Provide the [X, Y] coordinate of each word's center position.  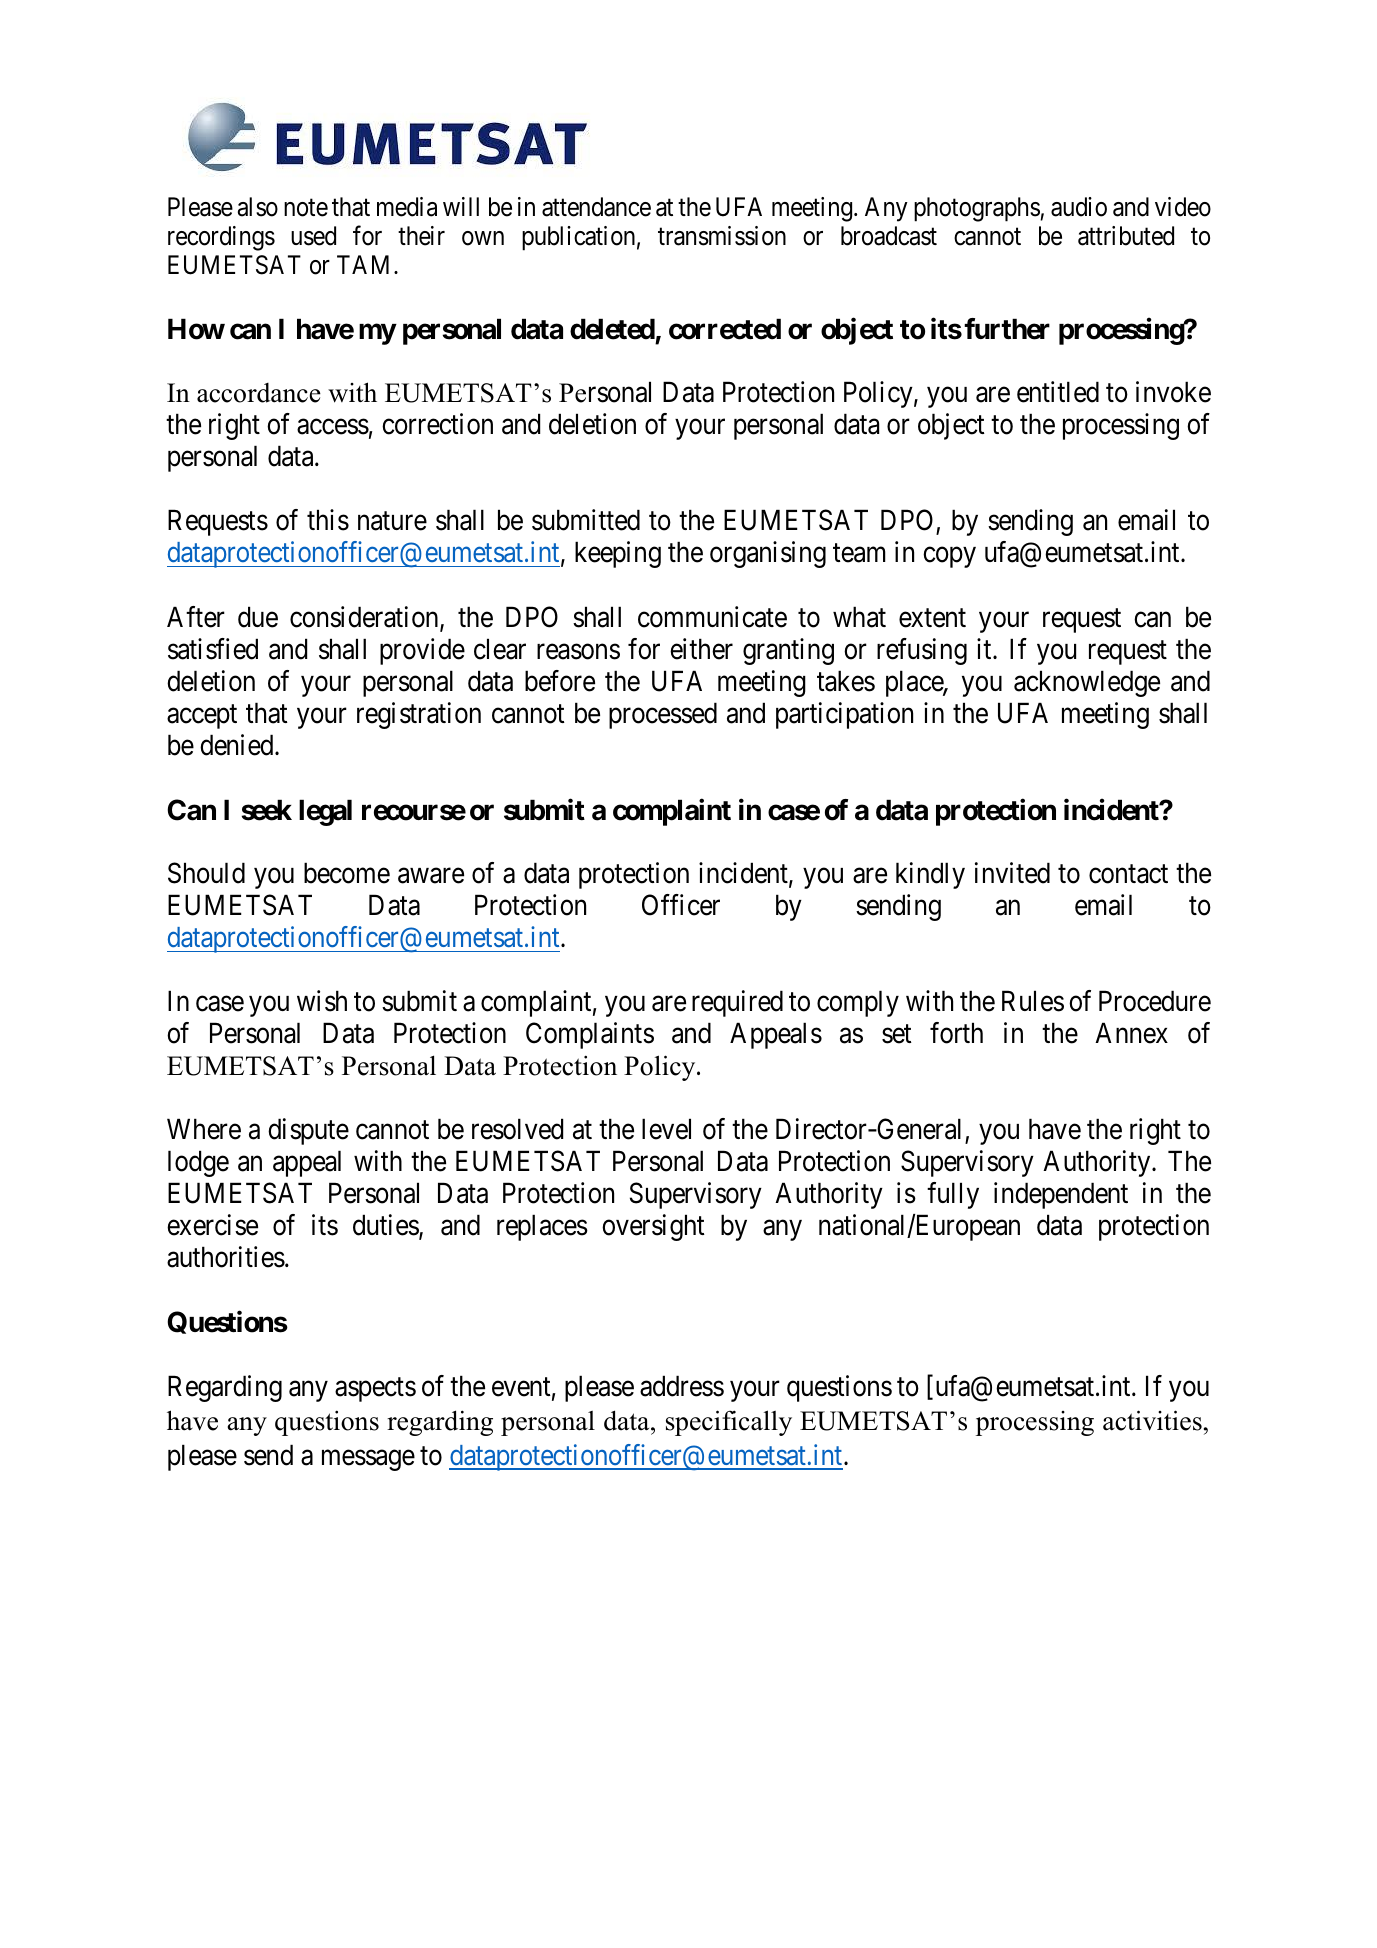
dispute [308, 1131]
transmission [722, 236]
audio [1079, 207]
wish [322, 1001]
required [737, 1003]
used [313, 236]
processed [663, 715]
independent [1061, 1195]
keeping [618, 554]
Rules [1033, 1001]
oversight [653, 1227]
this [328, 520]
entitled [1058, 392]
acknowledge [1087, 683]
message [368, 1460]
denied [238, 745]
